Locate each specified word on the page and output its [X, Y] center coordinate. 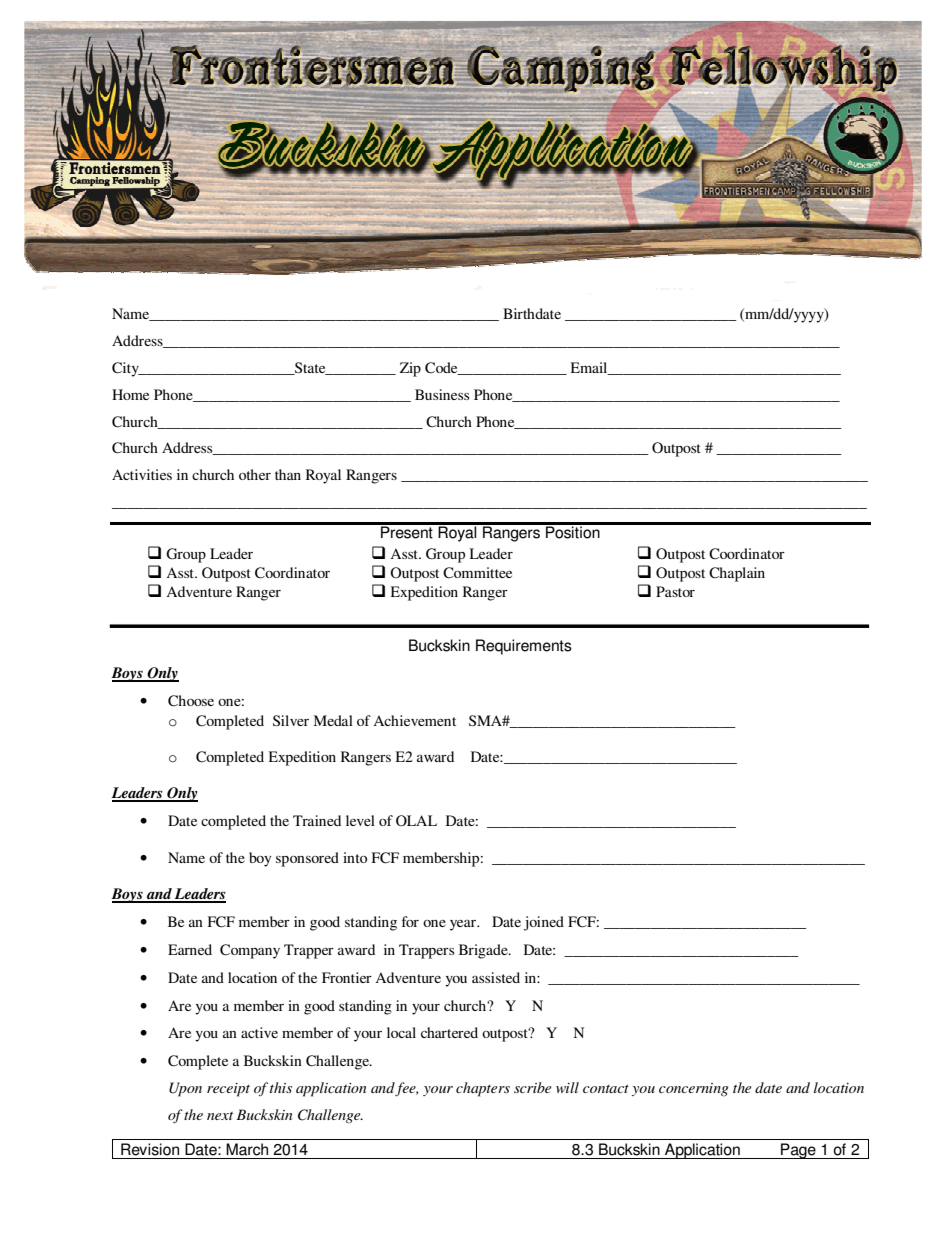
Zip [410, 369]
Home [130, 394]
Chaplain [737, 574]
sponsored [307, 859]
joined [544, 923]
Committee [477, 572]
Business [442, 394]
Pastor [675, 591]
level [360, 820]
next [220, 1116]
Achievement [414, 720]
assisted [496, 977]
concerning [693, 1090]
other [255, 474]
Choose [191, 701]
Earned [190, 949]
